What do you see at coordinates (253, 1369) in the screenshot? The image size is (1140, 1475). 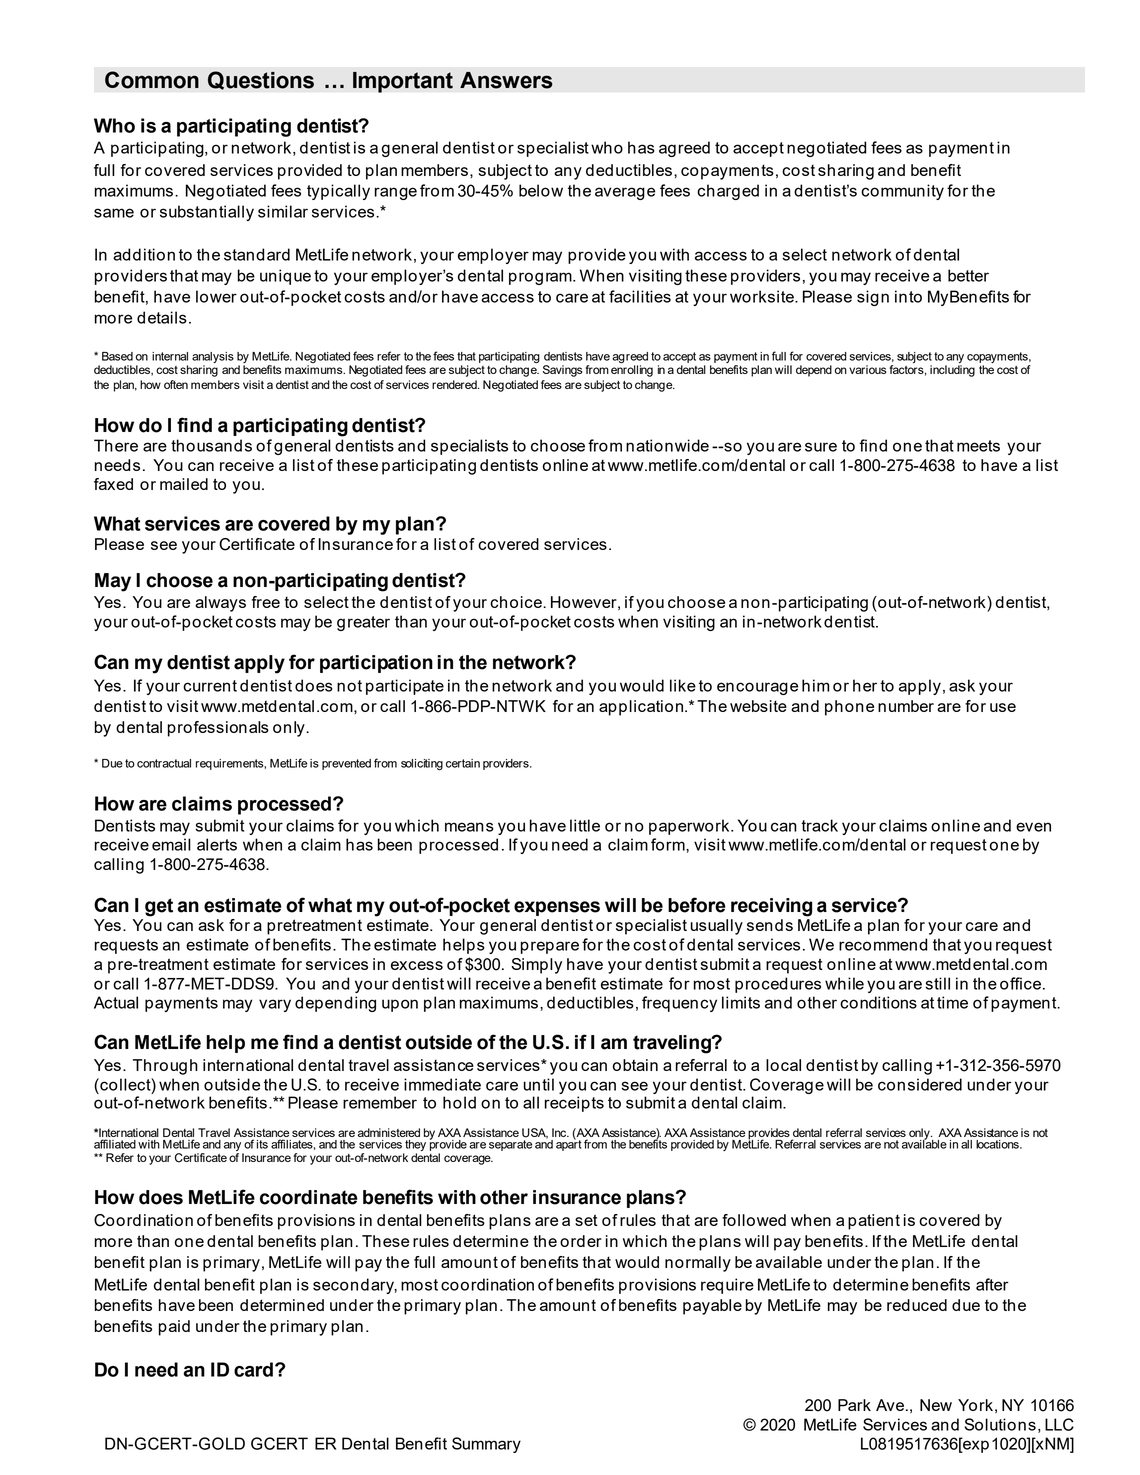 I see `card` at bounding box center [253, 1369].
